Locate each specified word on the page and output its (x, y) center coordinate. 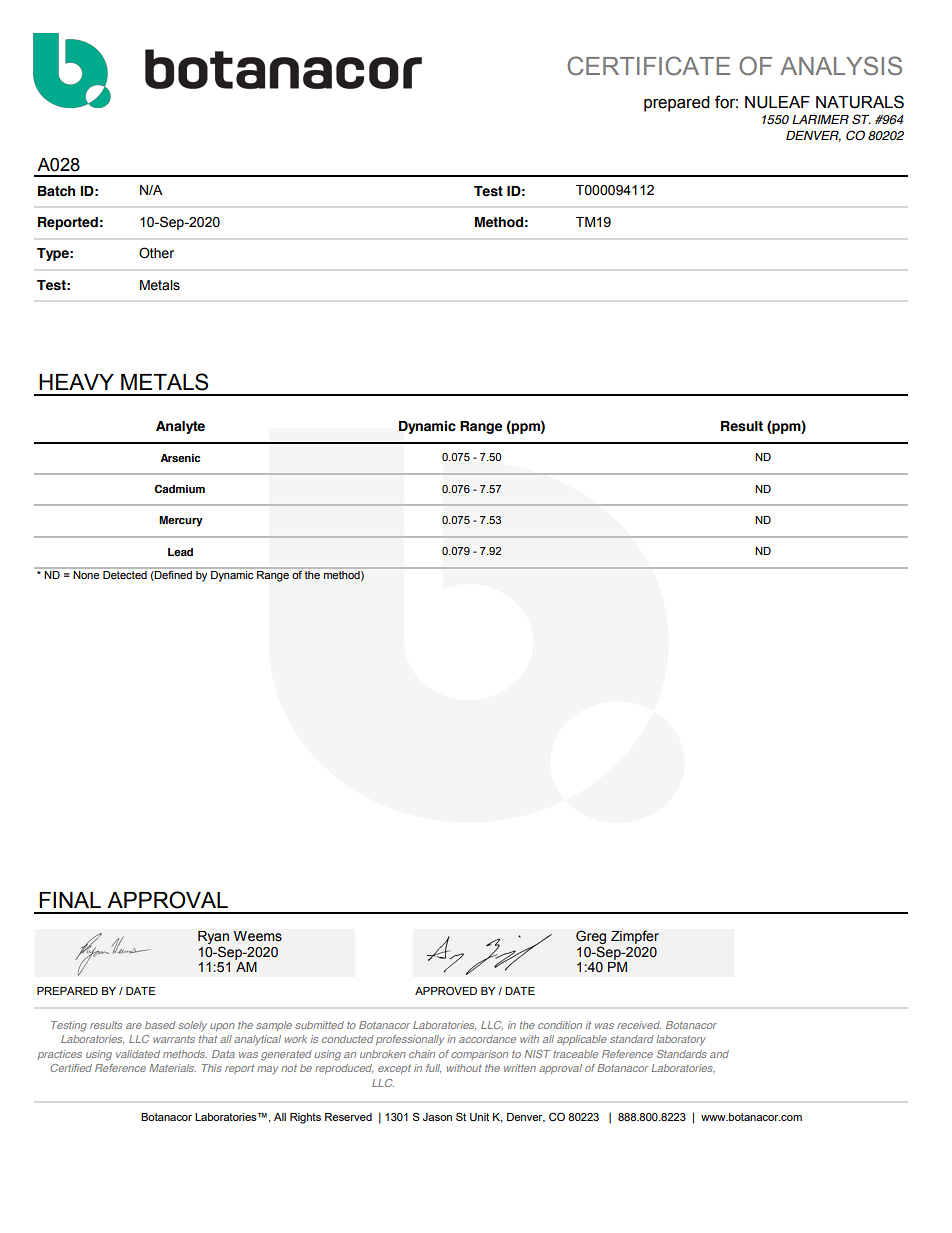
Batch (56, 191)
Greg (591, 937)
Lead (180, 552)
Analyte (180, 427)
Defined (172, 575)
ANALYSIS (841, 66)
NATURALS (860, 102)
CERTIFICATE (648, 66)
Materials (172, 1068)
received (639, 1025)
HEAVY (76, 382)
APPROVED (446, 990)
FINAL (70, 900)
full (433, 1068)
